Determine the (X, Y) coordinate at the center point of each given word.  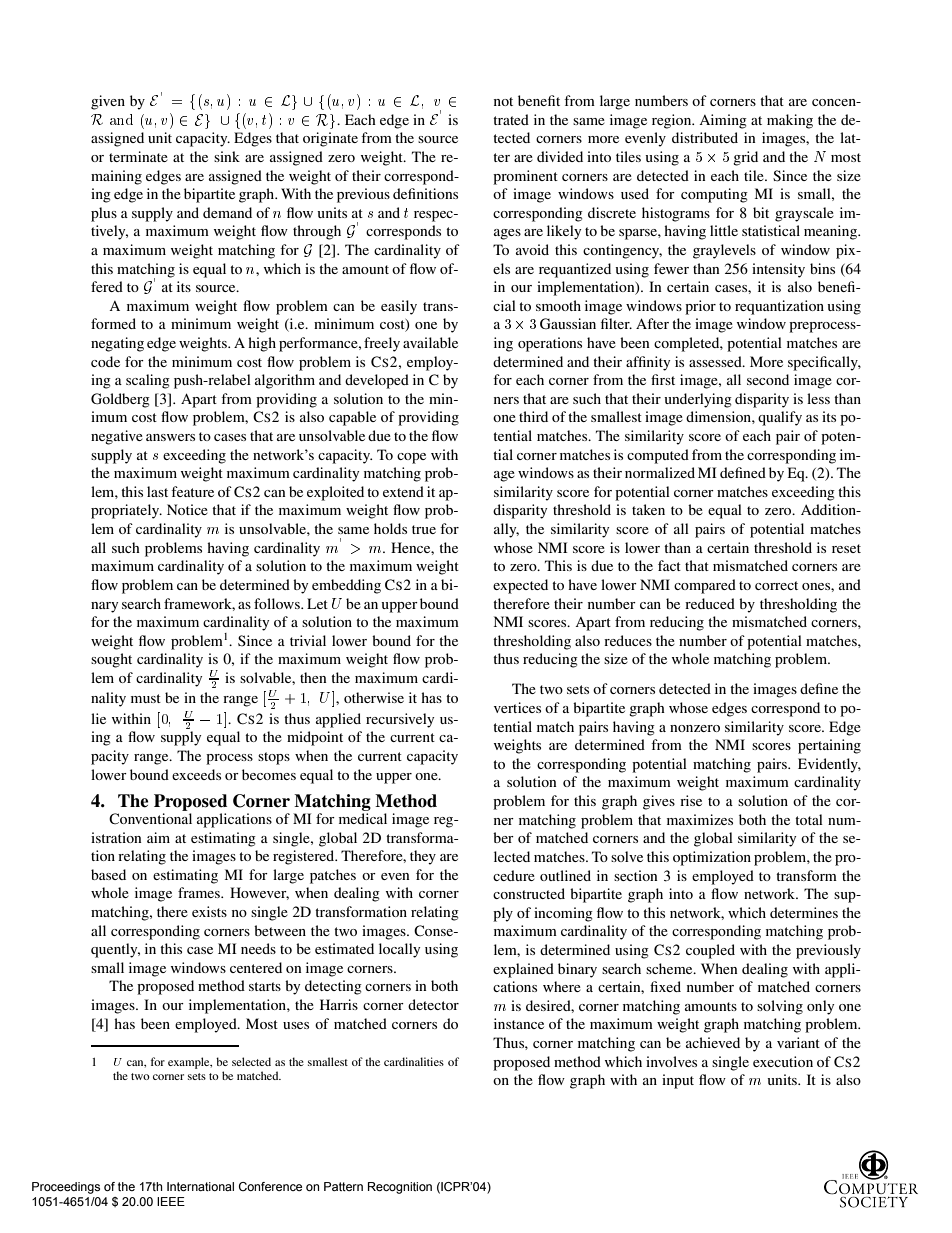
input (678, 1081)
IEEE (171, 1201)
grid (745, 158)
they (423, 857)
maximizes (700, 819)
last (157, 491)
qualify (780, 418)
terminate (138, 156)
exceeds (196, 774)
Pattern (343, 1186)
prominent (525, 177)
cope (411, 458)
